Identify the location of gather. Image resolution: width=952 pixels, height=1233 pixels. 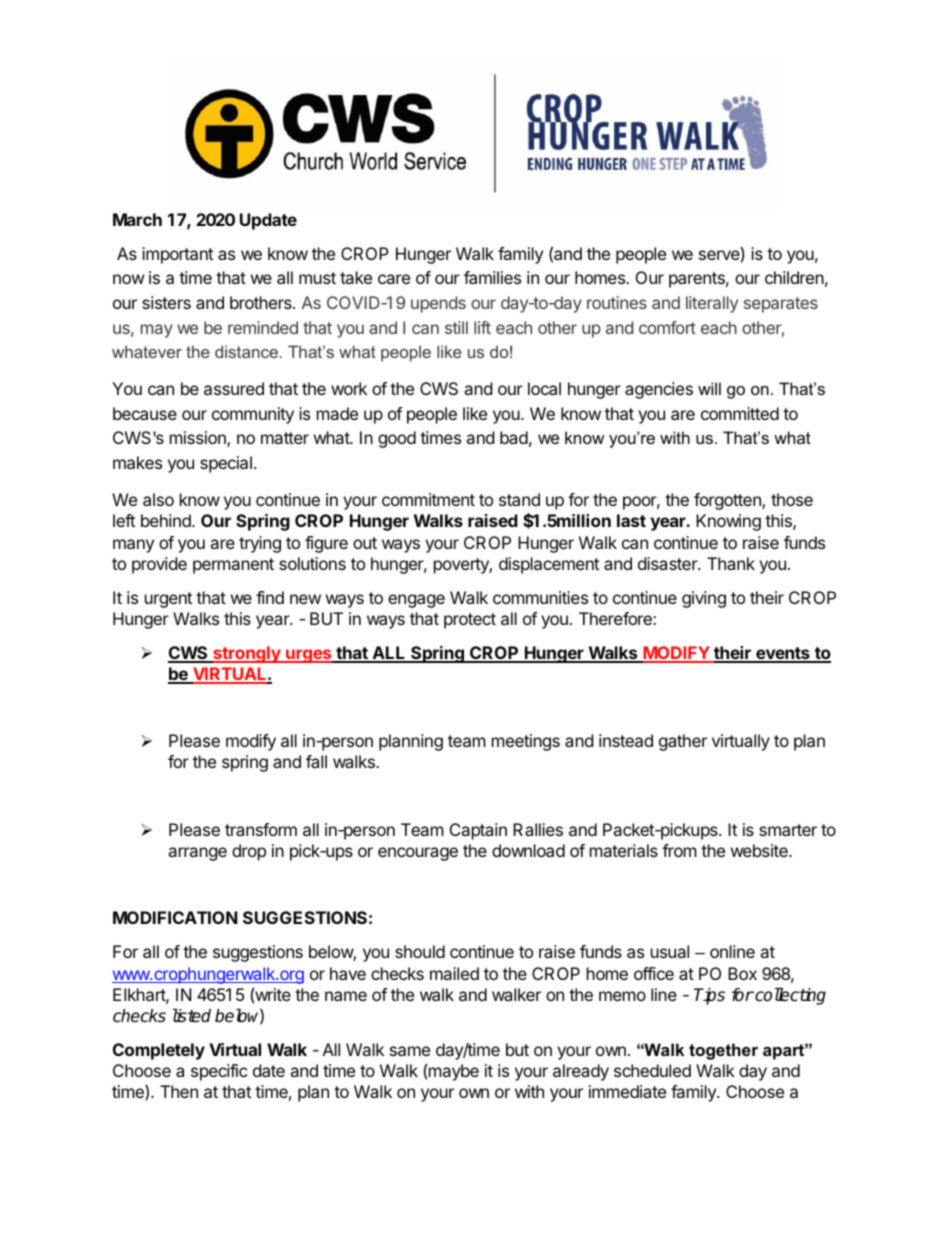
(683, 742).
